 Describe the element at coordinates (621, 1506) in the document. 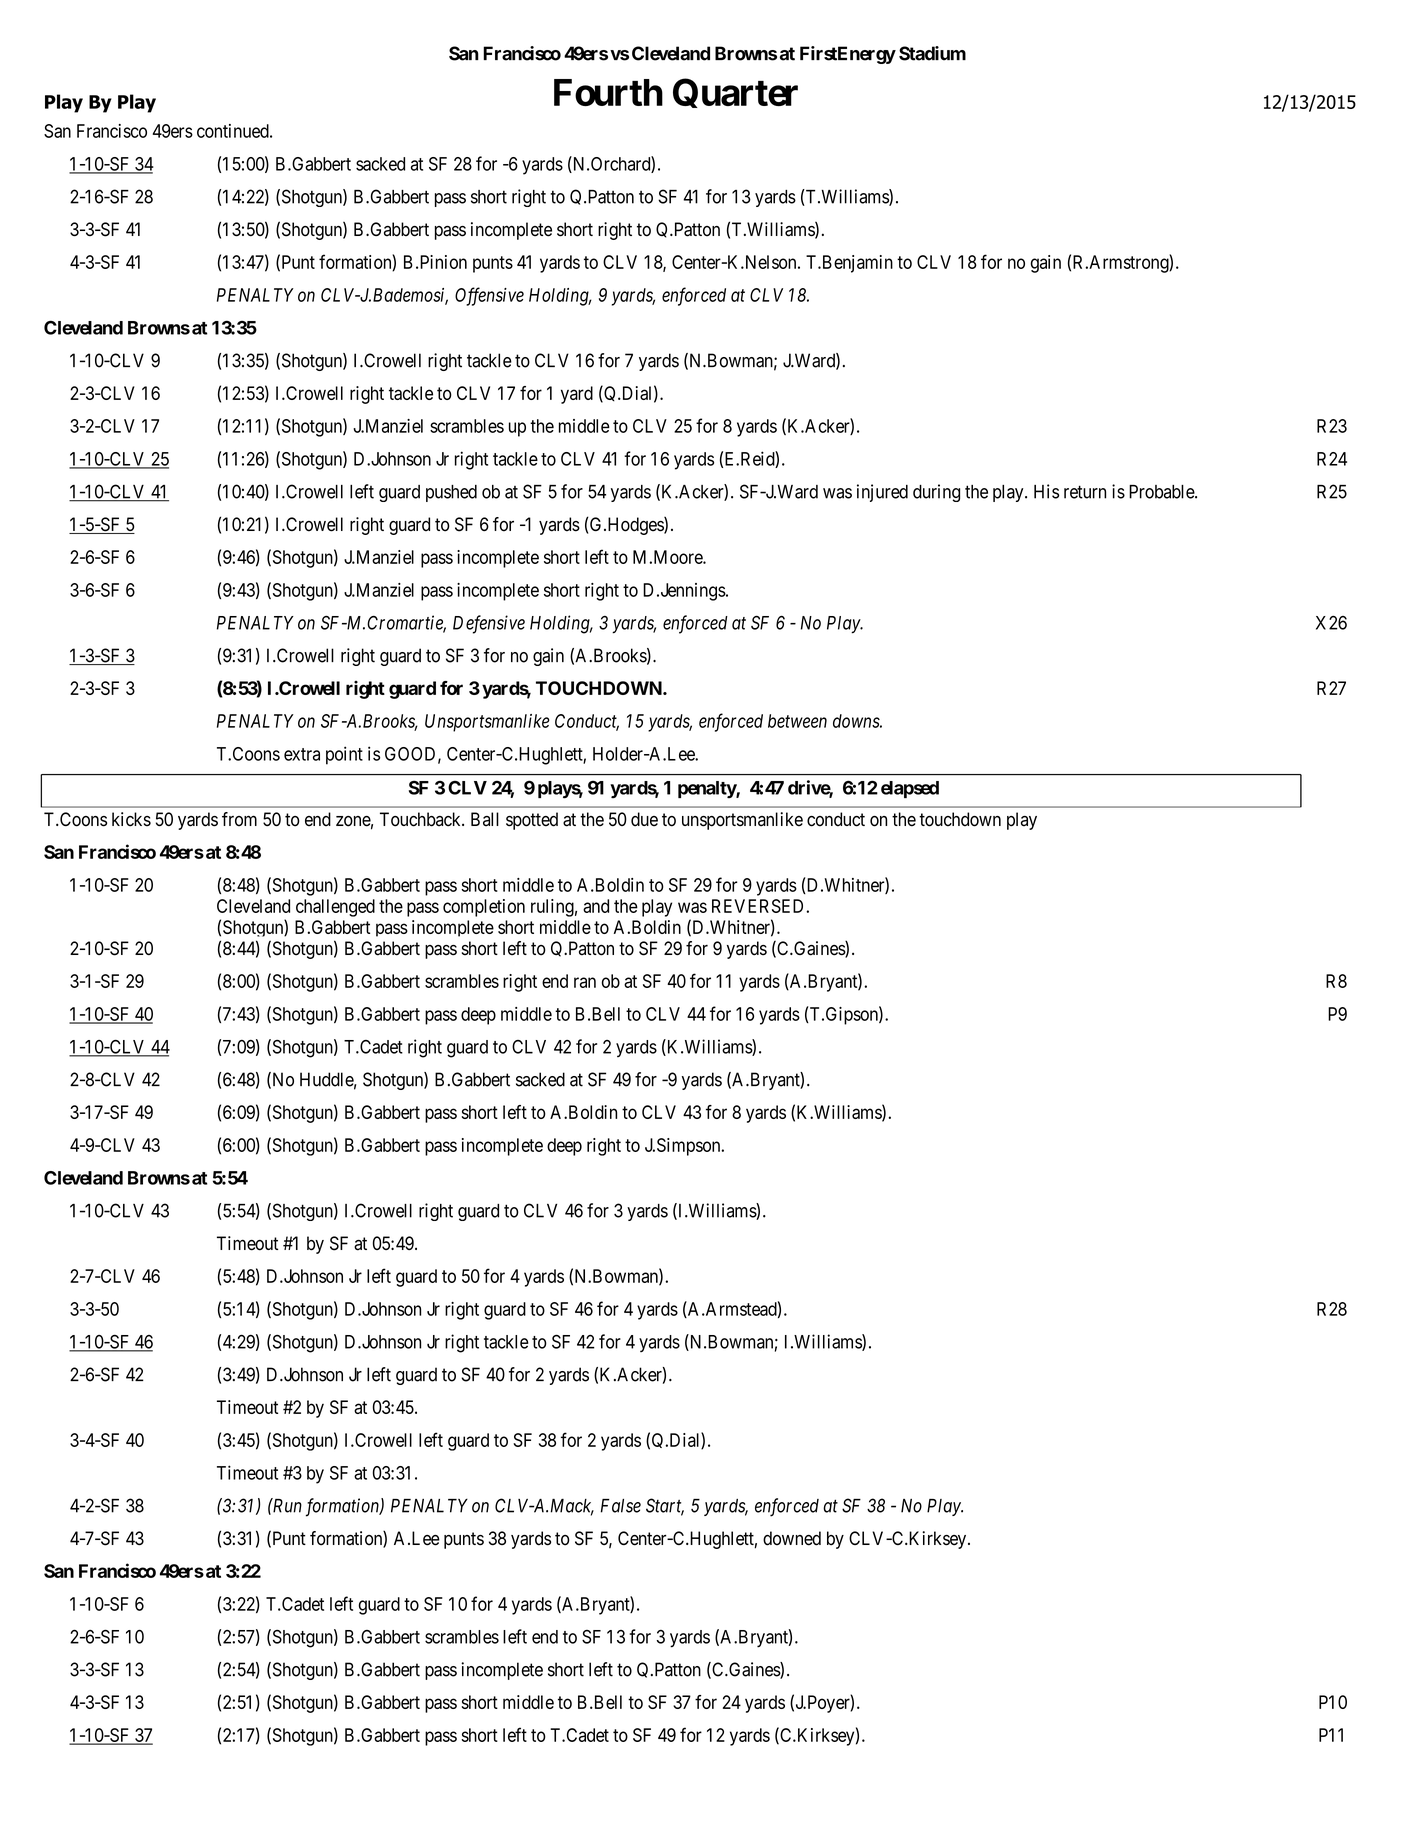

I see `False` at that location.
